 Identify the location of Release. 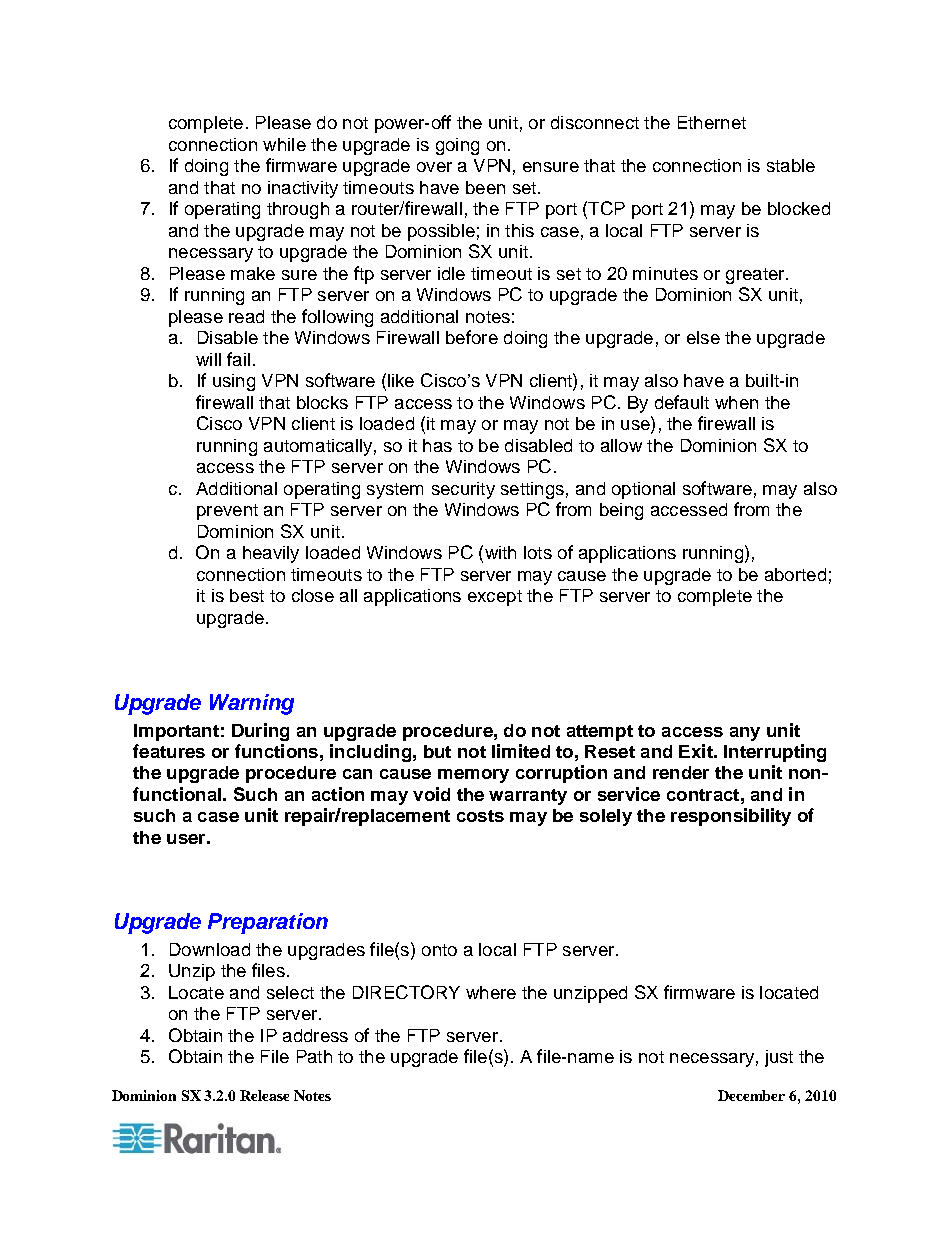
(264, 1095).
